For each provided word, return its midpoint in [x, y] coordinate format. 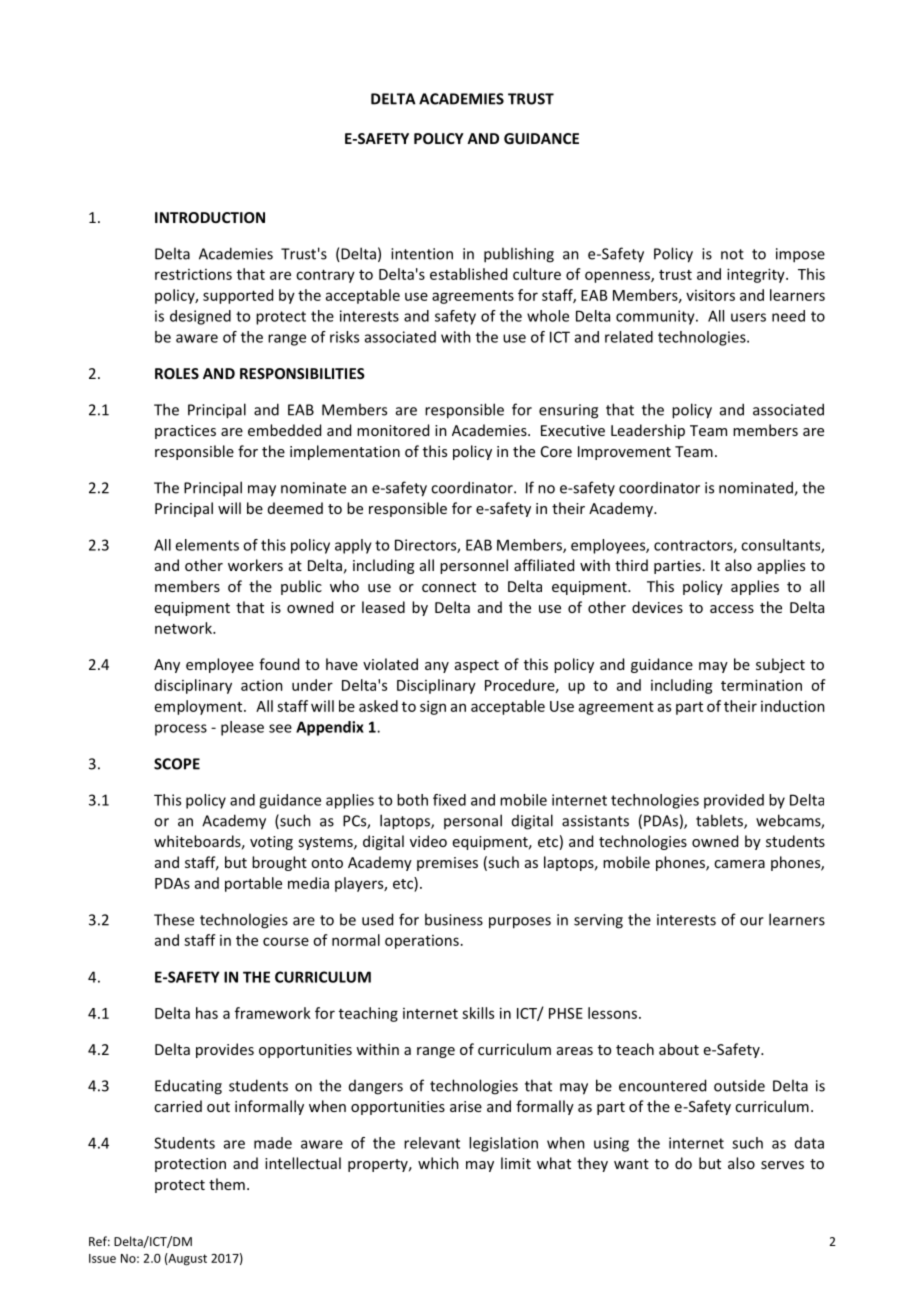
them [227, 1184]
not [732, 254]
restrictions [193, 274]
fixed [449, 800]
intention [422, 254]
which [438, 1163]
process [181, 730]
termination [761, 685]
